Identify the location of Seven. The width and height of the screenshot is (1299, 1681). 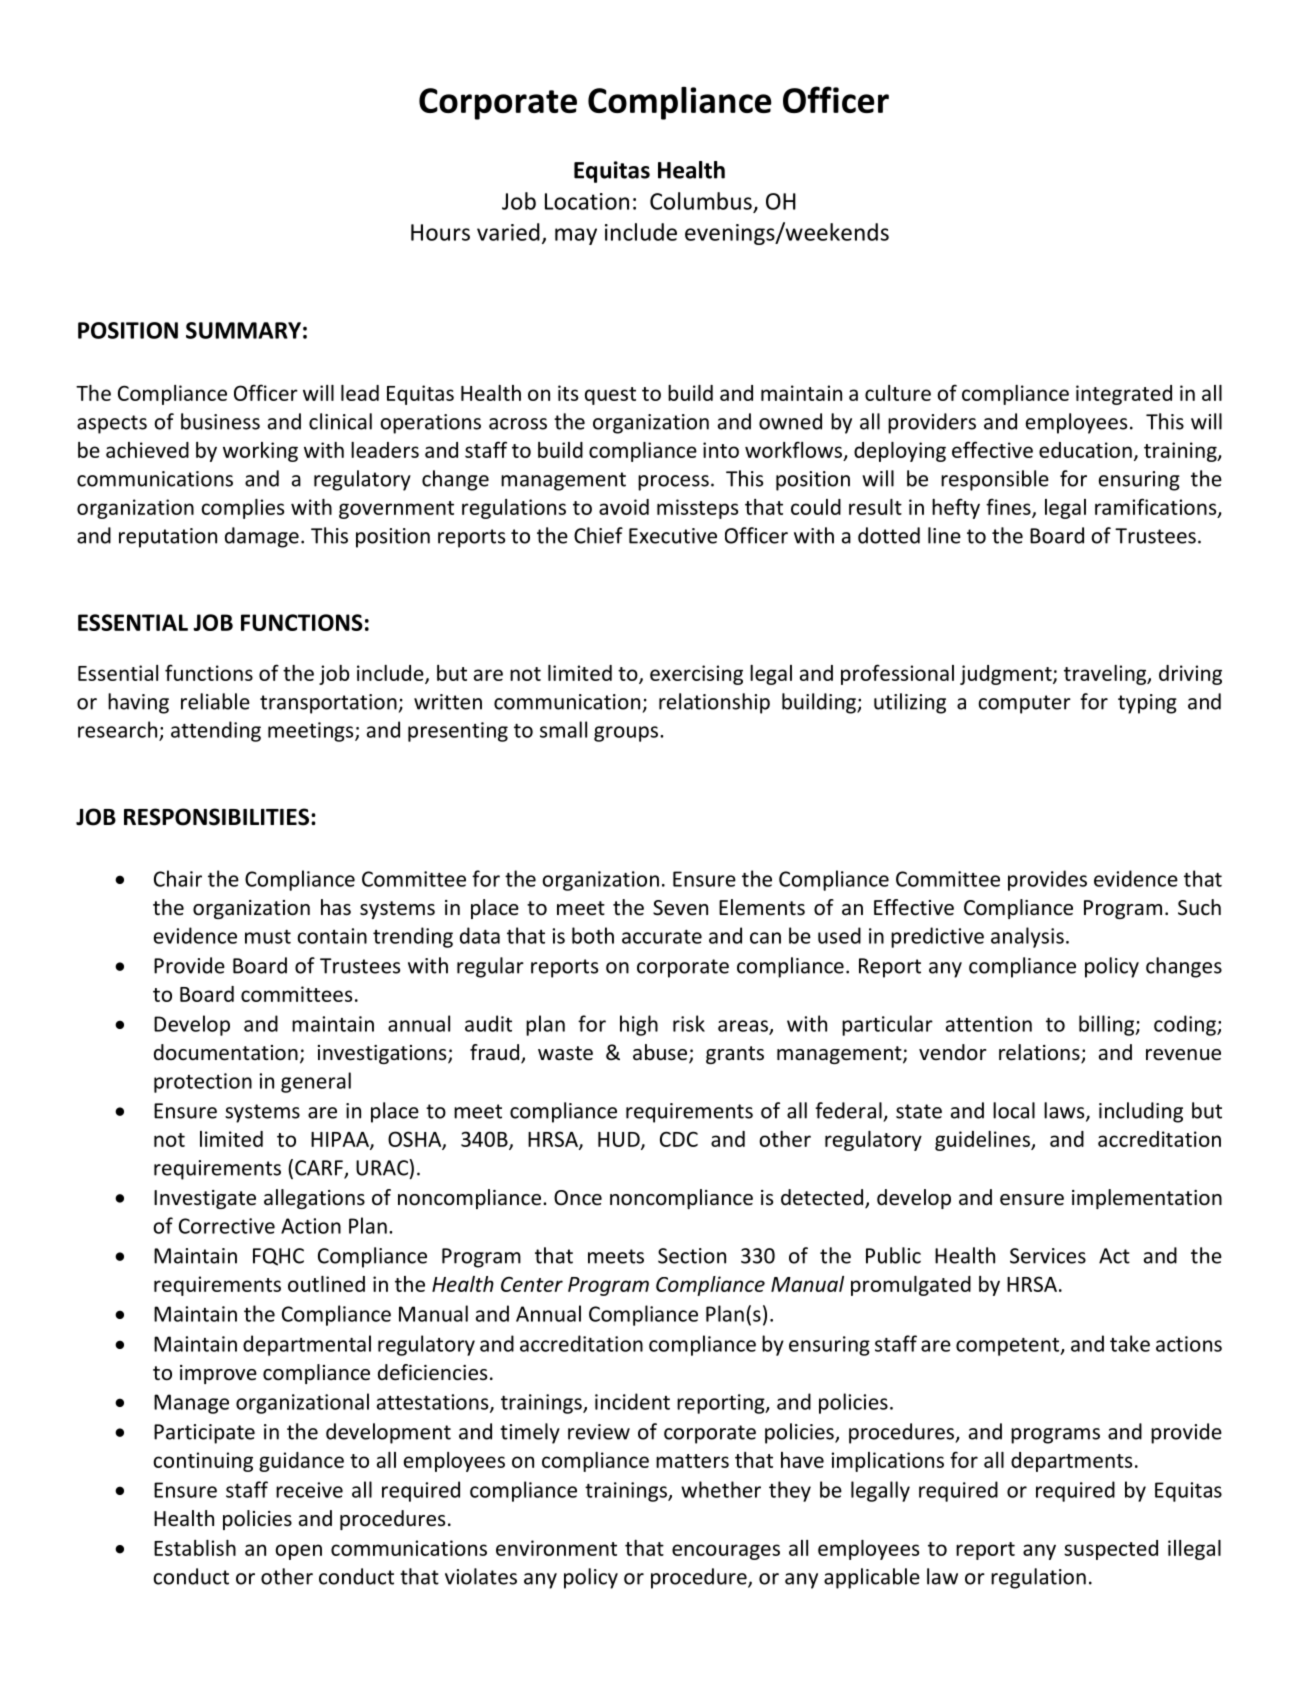
(680, 908).
